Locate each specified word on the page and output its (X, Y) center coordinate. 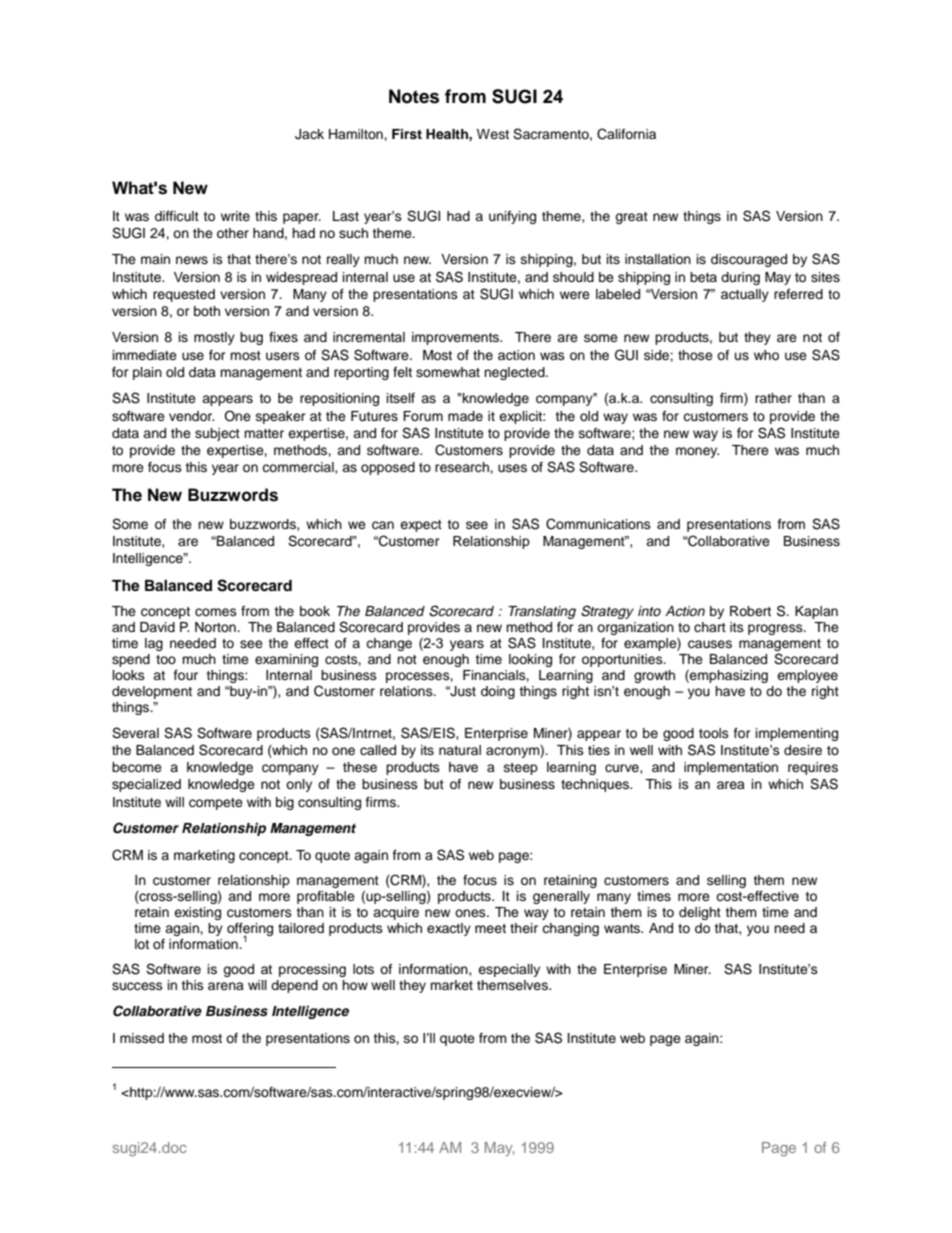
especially (509, 970)
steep (521, 769)
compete (216, 804)
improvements (457, 338)
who (766, 355)
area (731, 785)
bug (251, 338)
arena (226, 986)
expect (421, 526)
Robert (750, 611)
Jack (309, 134)
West (493, 134)
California (626, 134)
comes (216, 612)
